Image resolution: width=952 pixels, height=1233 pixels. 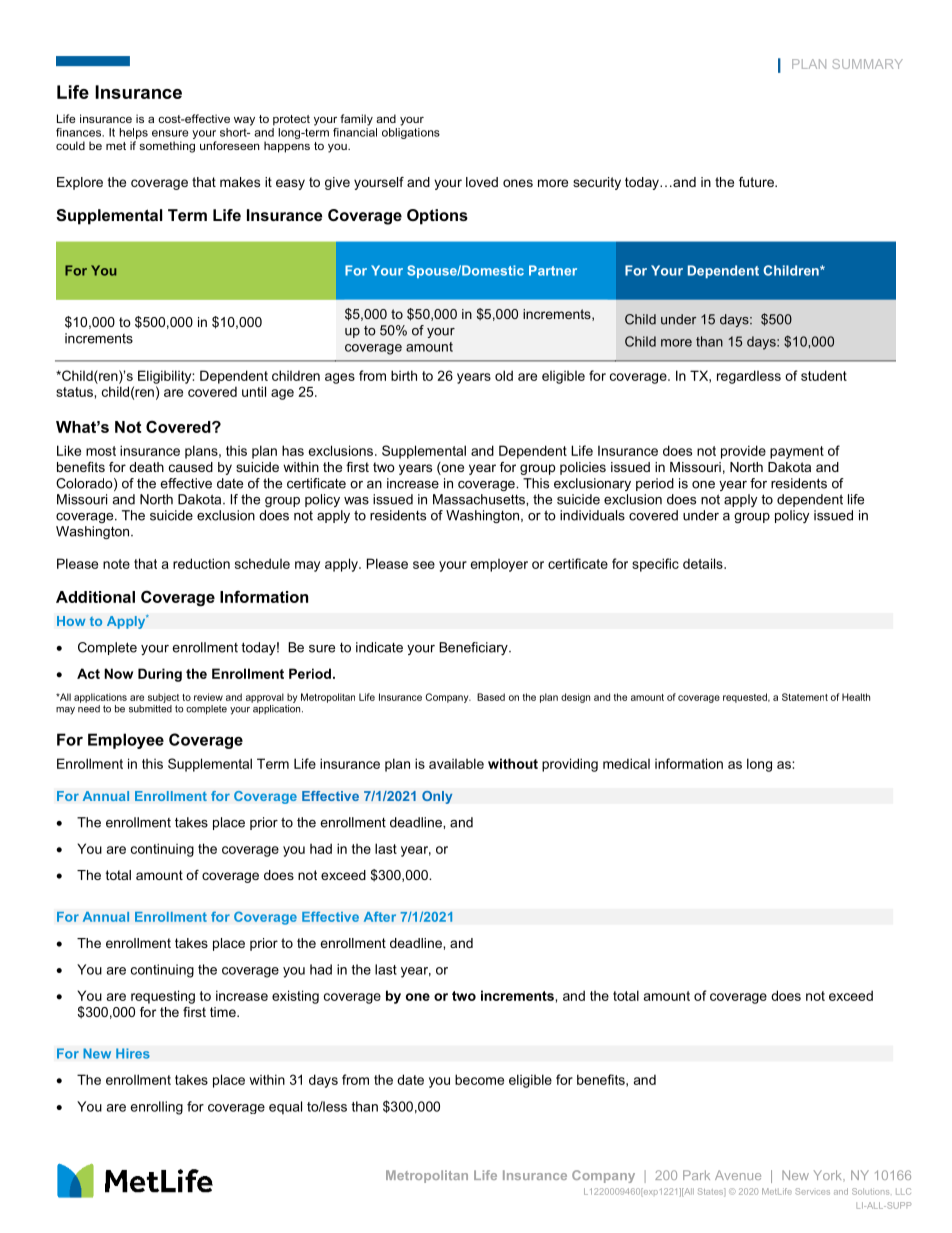 I want to click on become, so click(x=479, y=1079).
